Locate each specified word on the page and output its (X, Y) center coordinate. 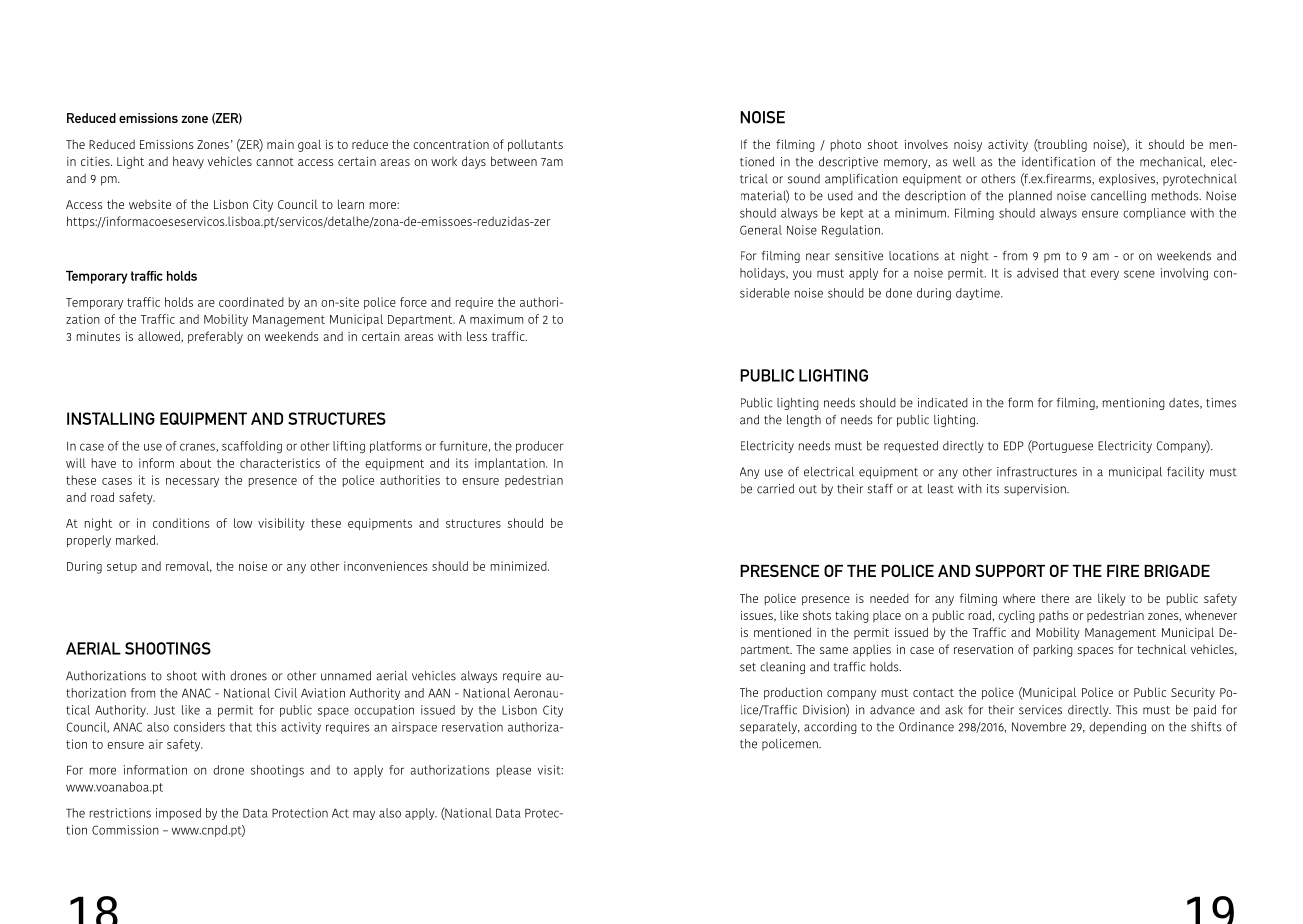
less (477, 336)
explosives (1128, 180)
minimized (520, 566)
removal (189, 566)
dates (1185, 403)
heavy (188, 162)
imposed (178, 814)
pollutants (535, 145)
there (1055, 598)
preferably (215, 337)
